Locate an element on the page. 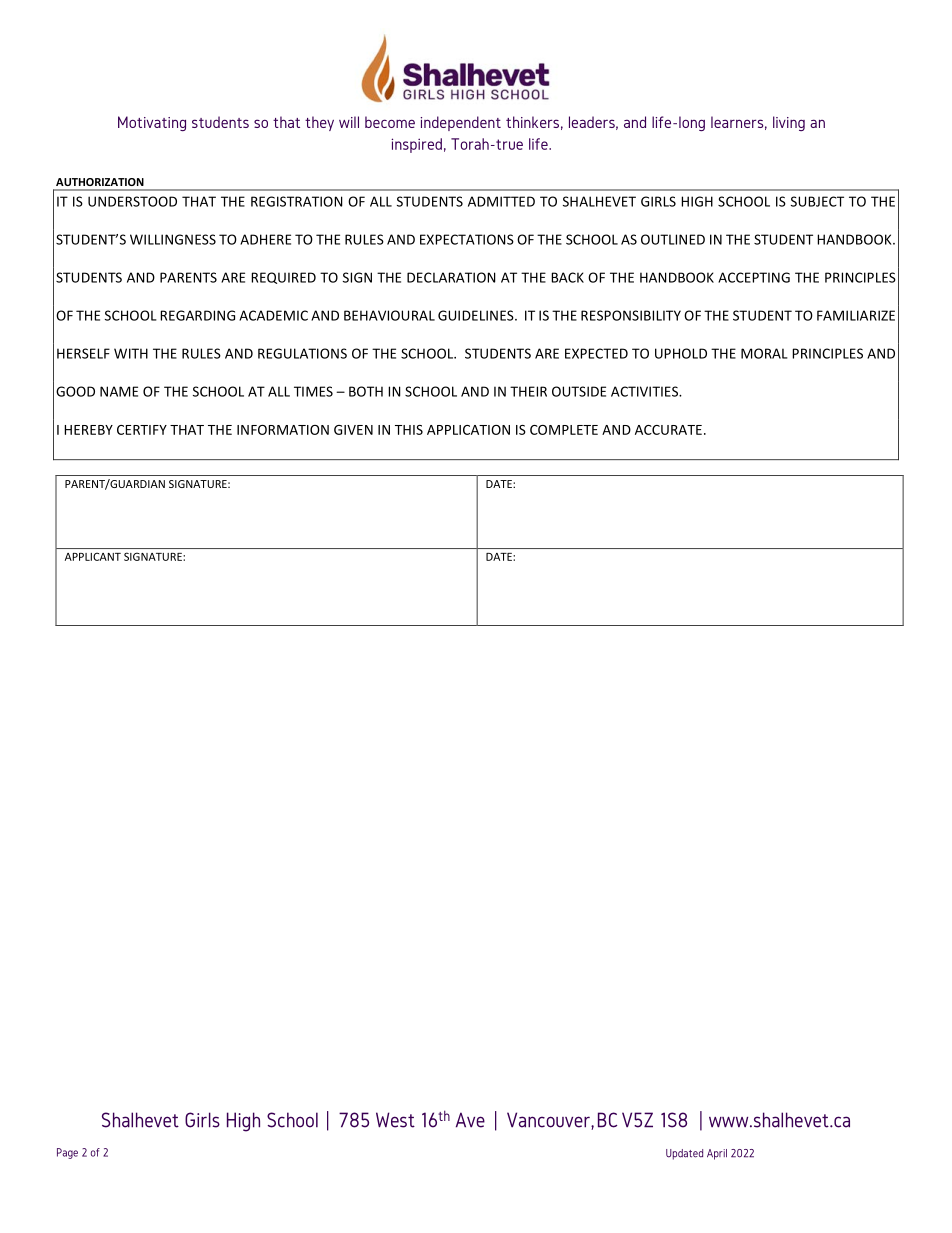 Image resolution: width=952 pixels, height=1233 pixels. Vancouver is located at coordinates (549, 1121).
